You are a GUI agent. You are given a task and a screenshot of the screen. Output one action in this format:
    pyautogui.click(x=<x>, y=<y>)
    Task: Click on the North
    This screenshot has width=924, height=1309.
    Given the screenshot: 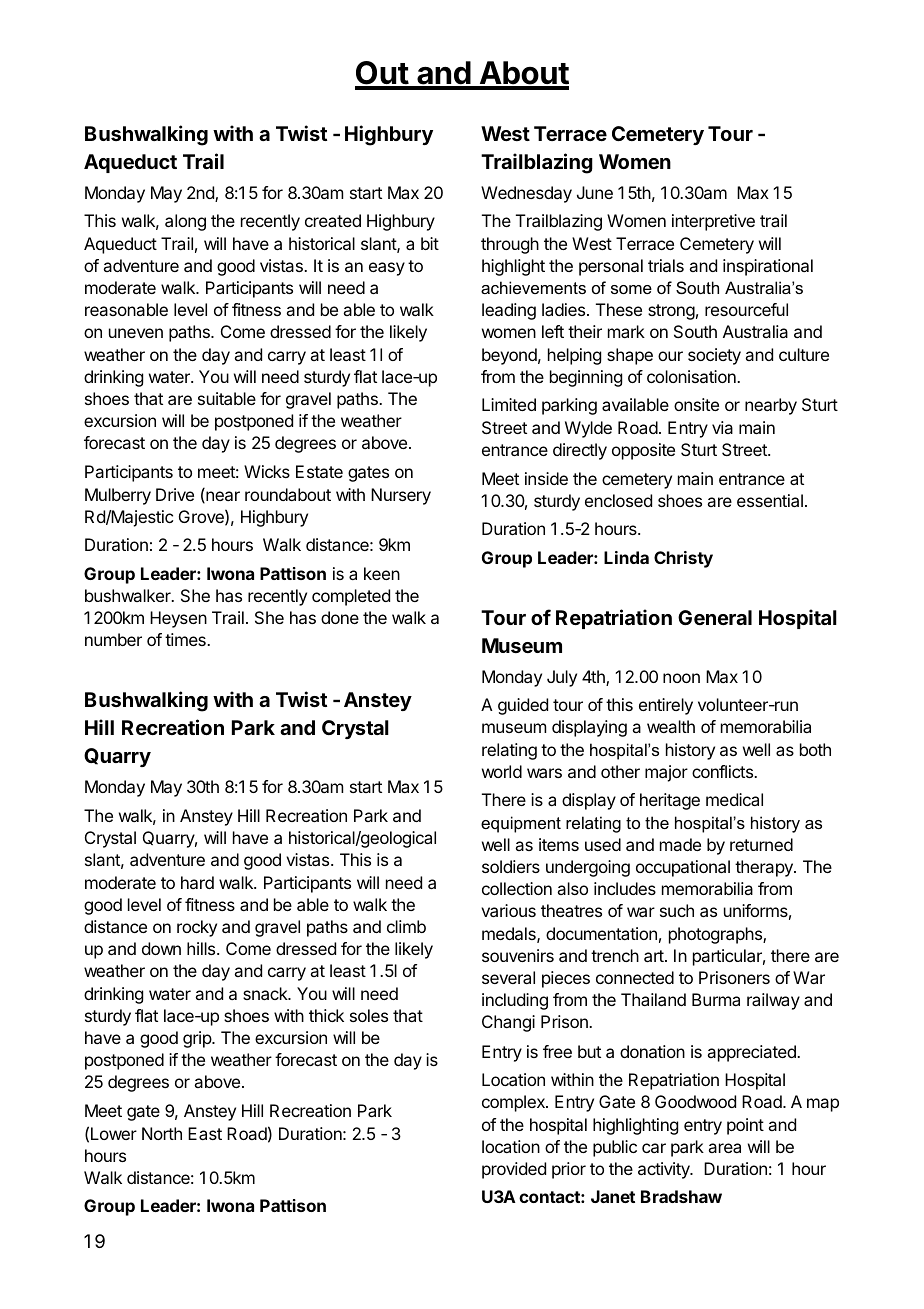 What is the action you would take?
    pyautogui.click(x=162, y=1133)
